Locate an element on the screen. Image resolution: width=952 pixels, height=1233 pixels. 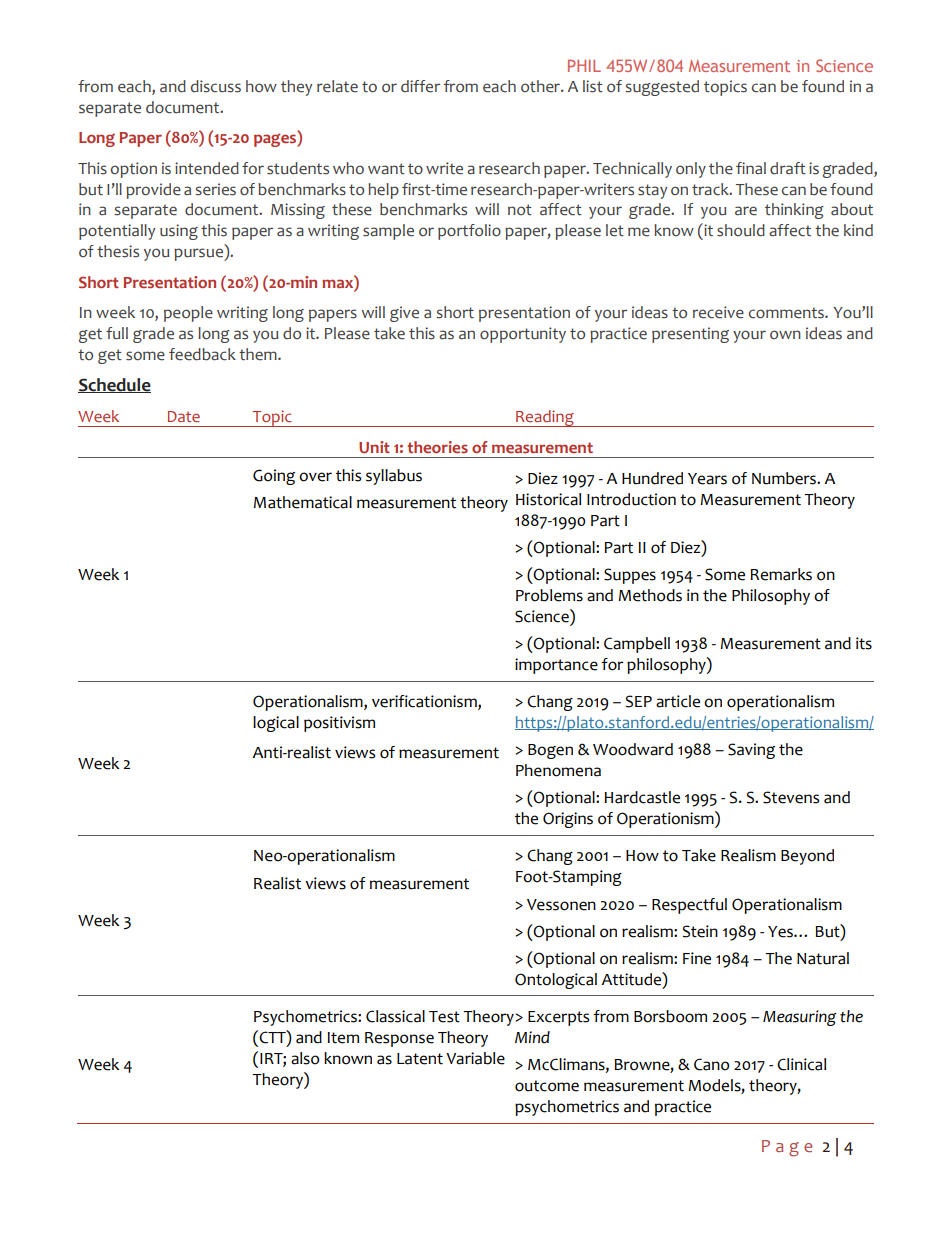
give is located at coordinates (404, 314).
